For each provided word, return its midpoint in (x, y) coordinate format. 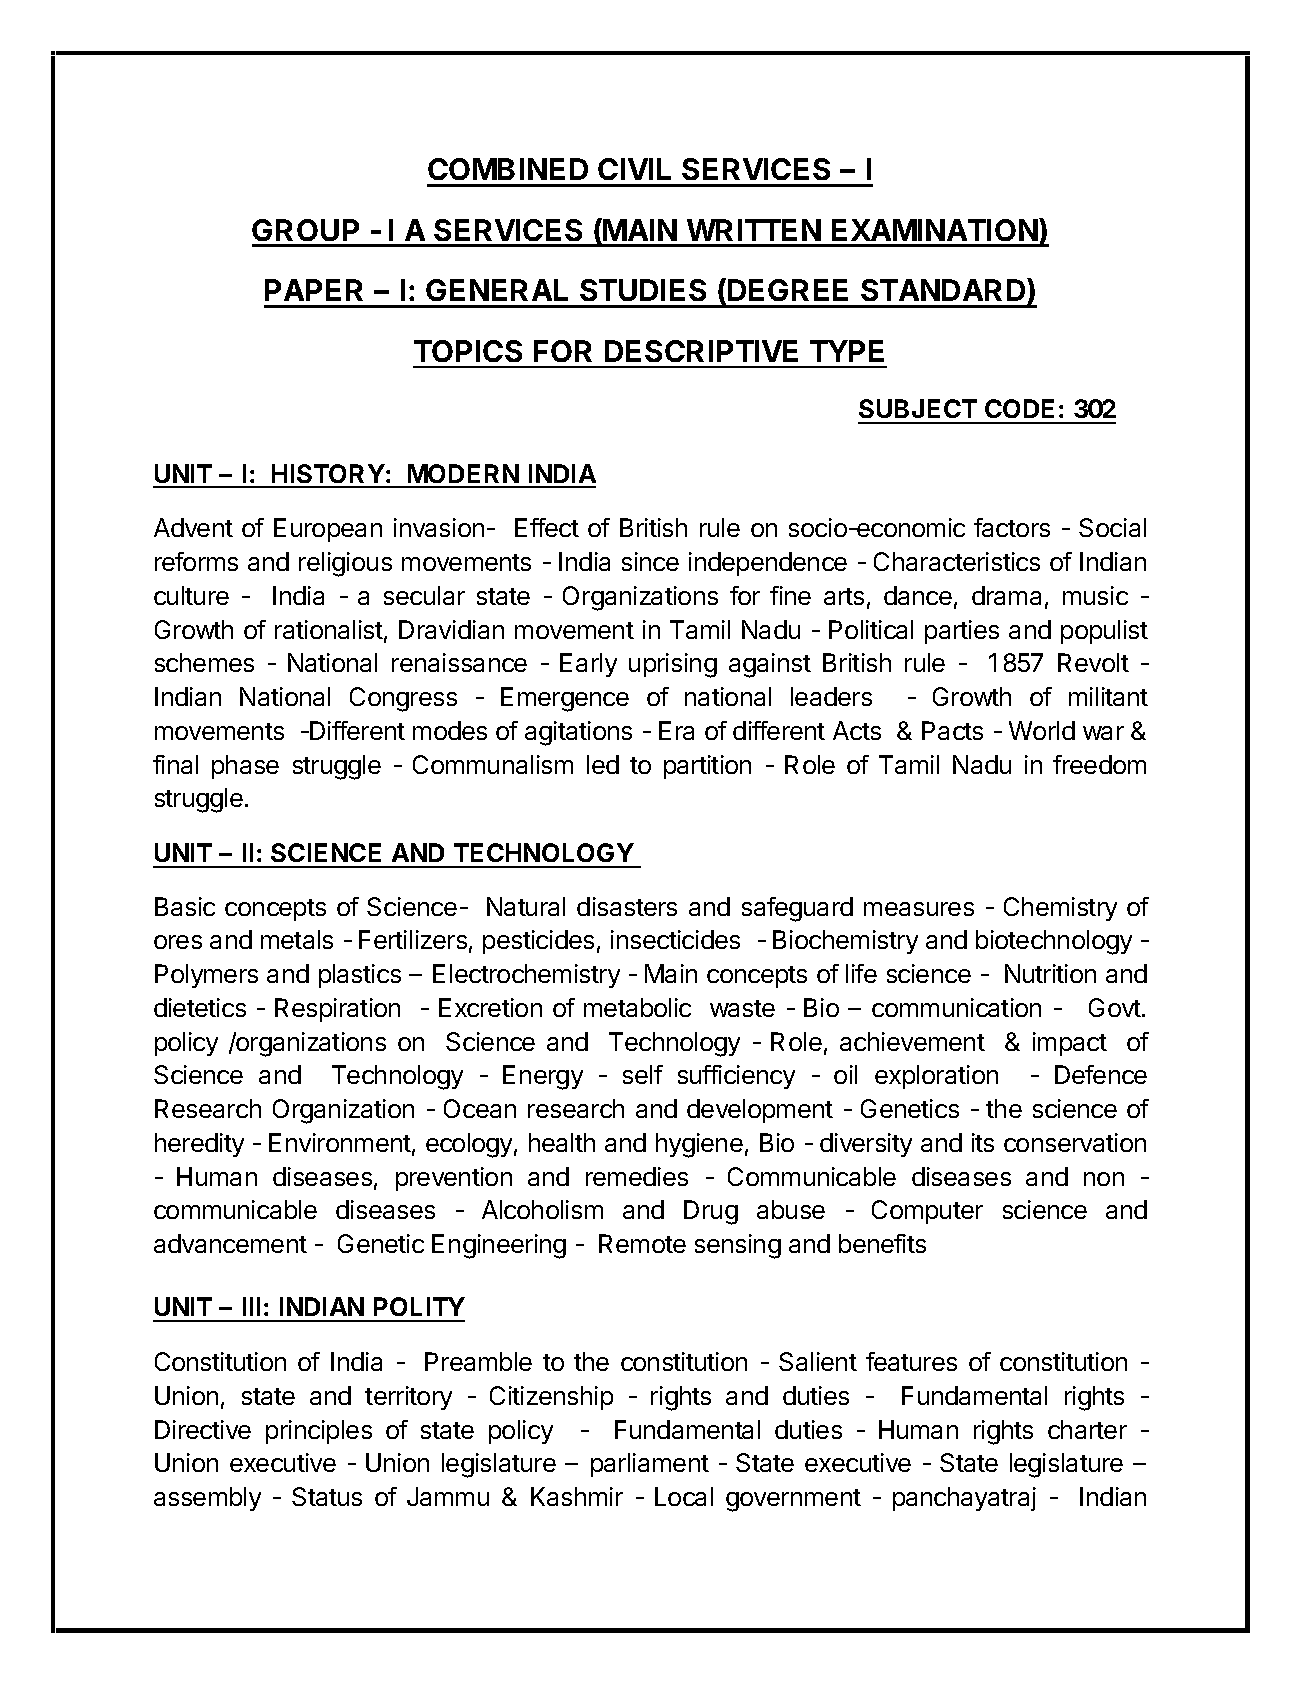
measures (919, 909)
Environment (340, 1142)
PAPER (314, 290)
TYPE (847, 351)
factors (1012, 527)
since (650, 561)
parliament (650, 1465)
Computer (927, 1212)
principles (319, 1432)
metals (297, 939)
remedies (637, 1176)
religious (345, 564)
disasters (627, 906)
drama (1006, 595)
